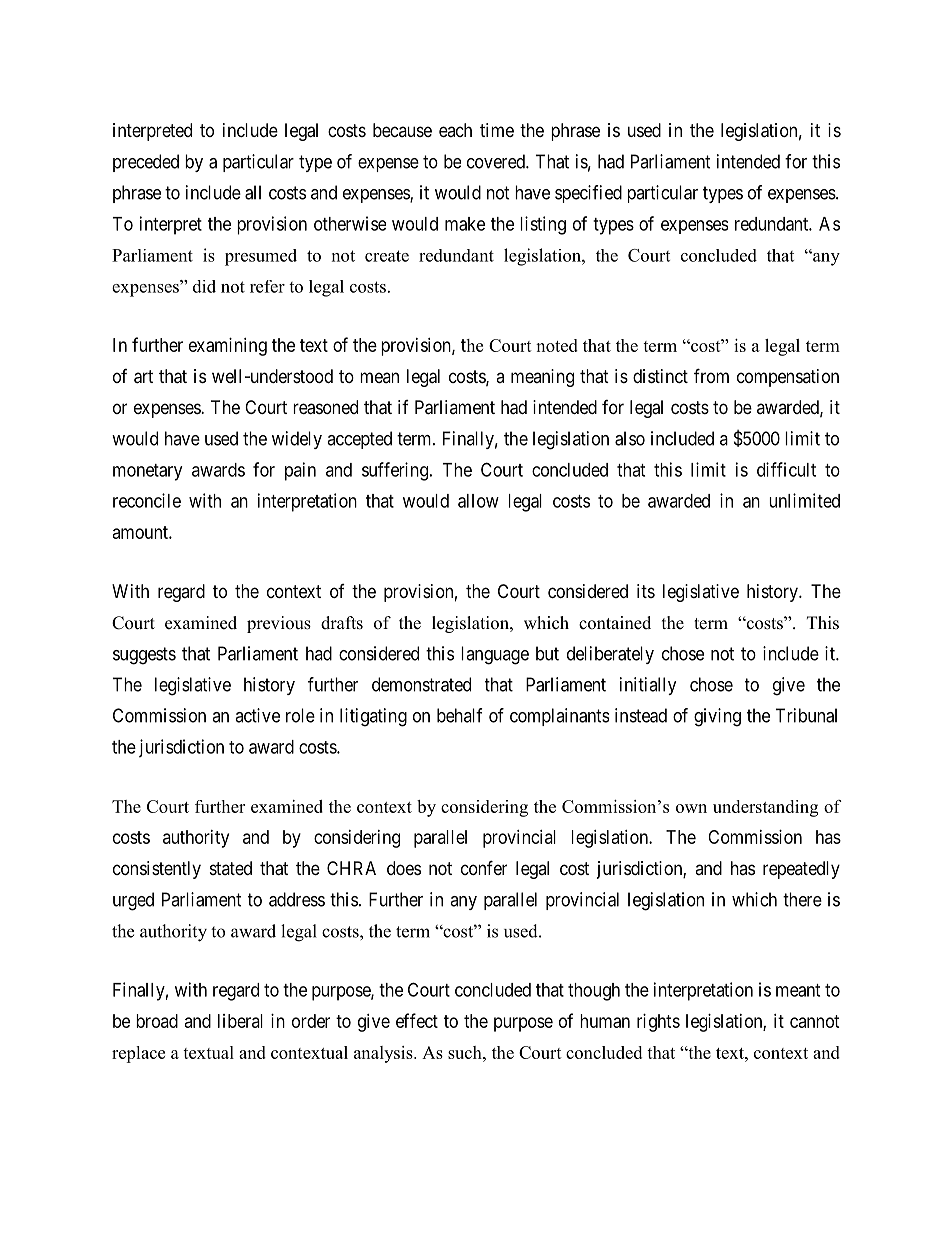 Image resolution: width=952 pixels, height=1233 pixels. I want to click on previous, so click(279, 624).
